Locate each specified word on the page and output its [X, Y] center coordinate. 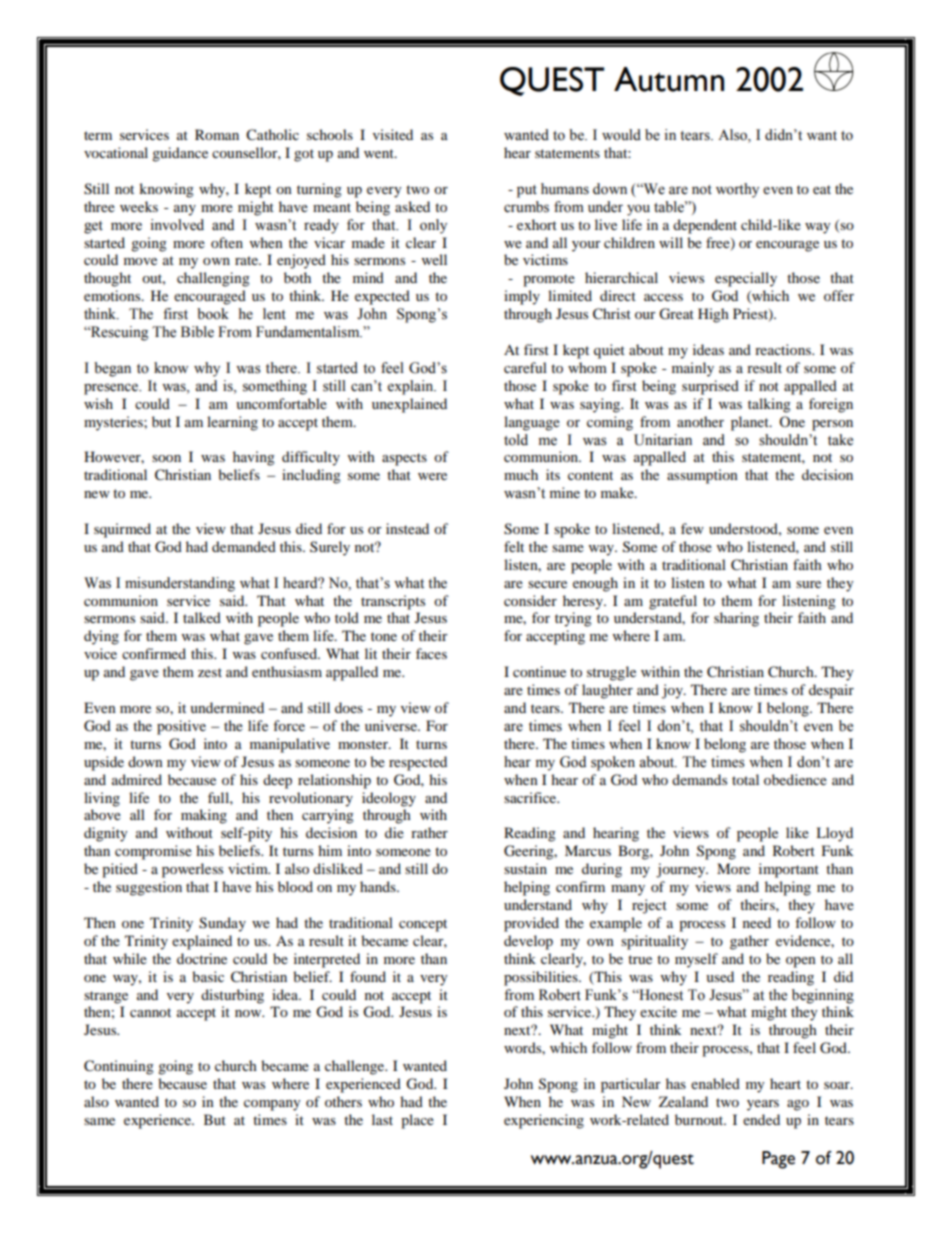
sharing [736, 619]
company [272, 1105]
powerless [192, 870]
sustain [525, 868]
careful [525, 367]
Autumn [669, 79]
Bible [197, 332]
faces [431, 653]
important [789, 870]
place [417, 1121]
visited [393, 134]
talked [202, 617]
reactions [784, 349]
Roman [217, 134]
